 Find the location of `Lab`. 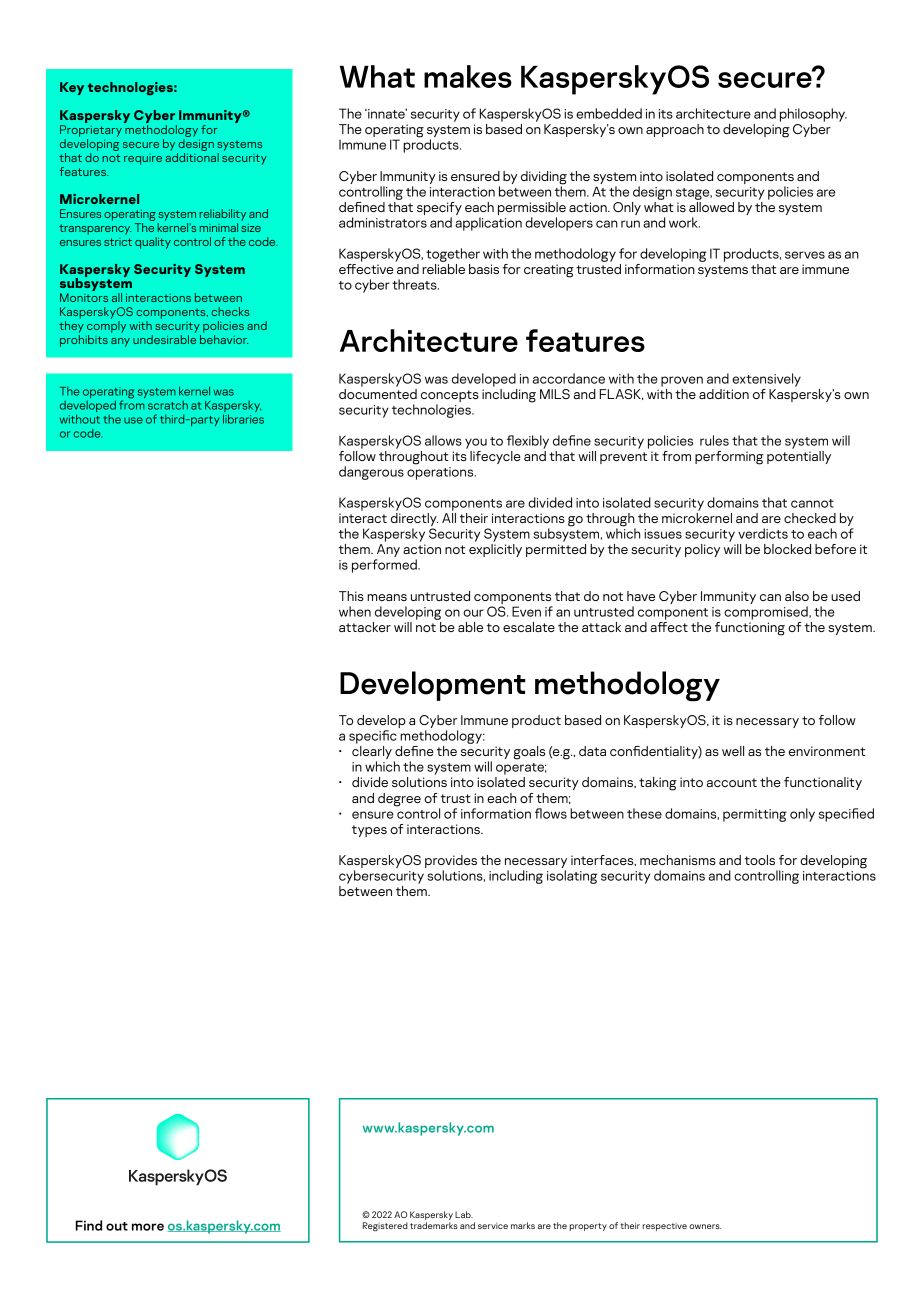

Lab is located at coordinates (464, 1214).
